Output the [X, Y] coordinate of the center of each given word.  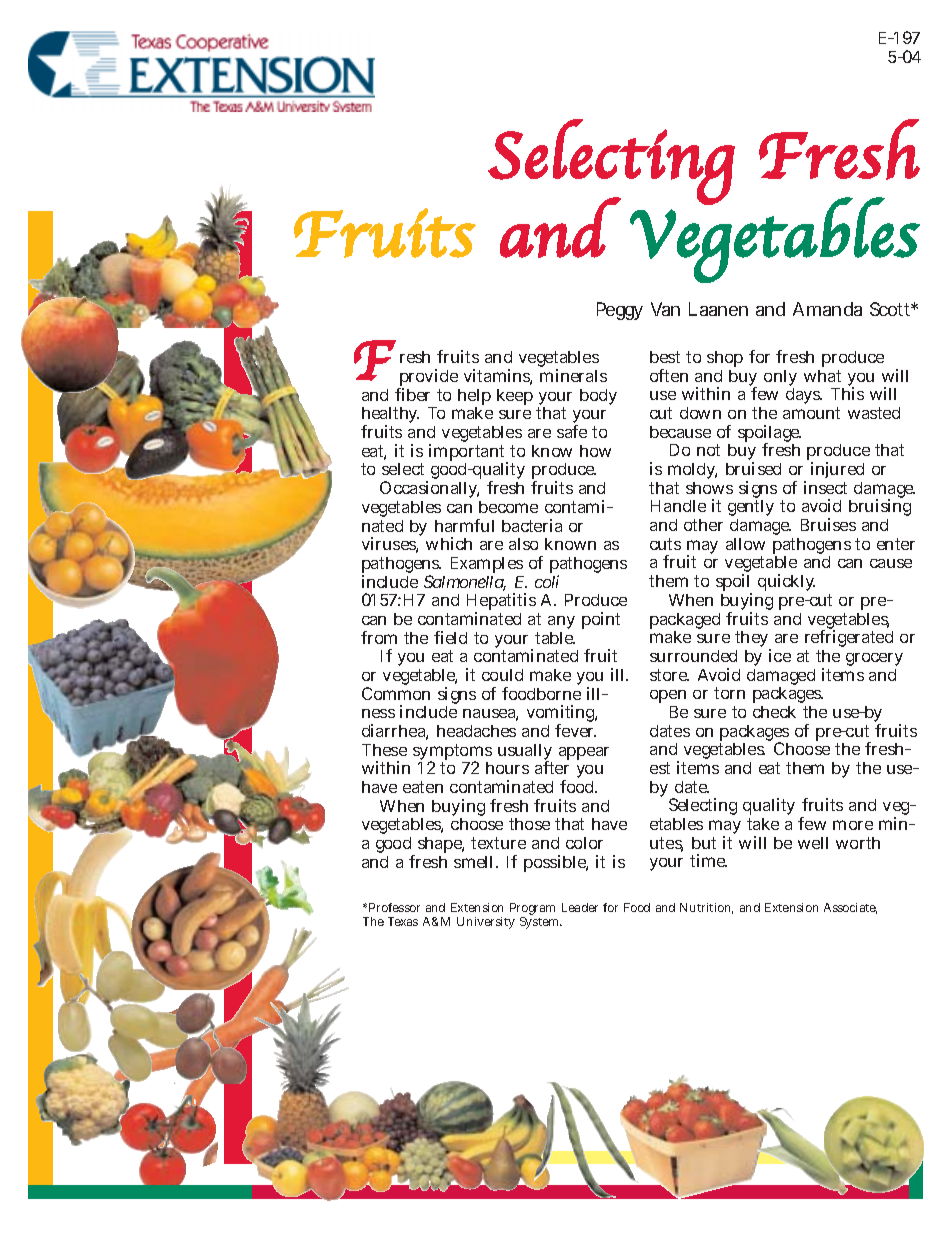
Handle [678, 506]
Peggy [620, 311]
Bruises [828, 524]
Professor [394, 907]
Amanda [827, 309]
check [774, 712]
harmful [464, 525]
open [668, 696]
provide [428, 379]
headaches [476, 731]
